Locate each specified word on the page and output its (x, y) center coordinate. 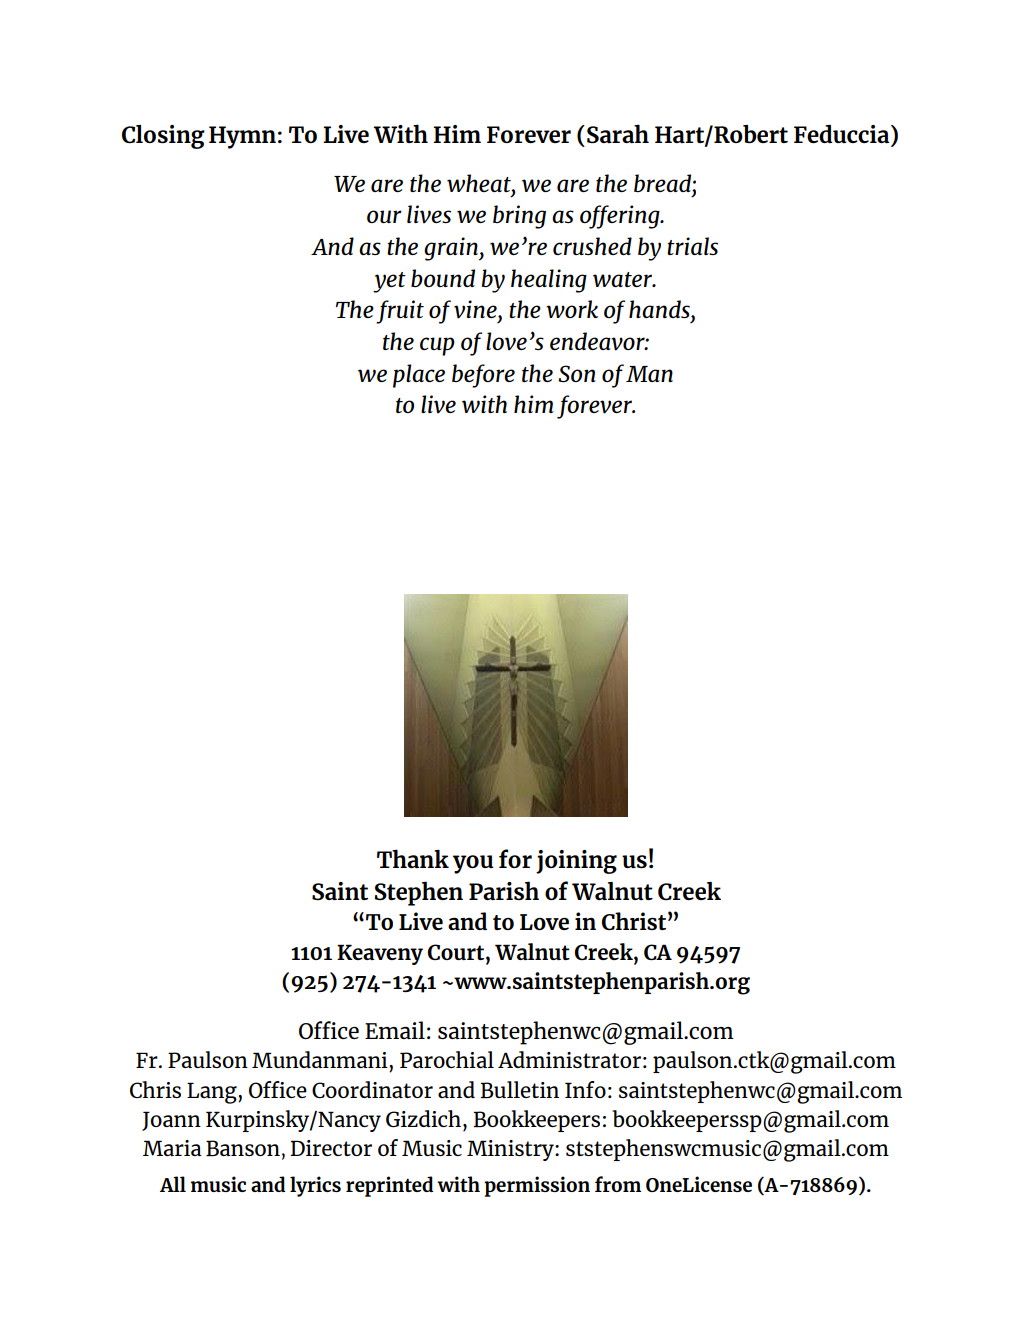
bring (519, 217)
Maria (172, 1148)
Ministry (511, 1150)
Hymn (242, 137)
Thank (413, 858)
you (473, 864)
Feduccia (843, 135)
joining (576, 862)
